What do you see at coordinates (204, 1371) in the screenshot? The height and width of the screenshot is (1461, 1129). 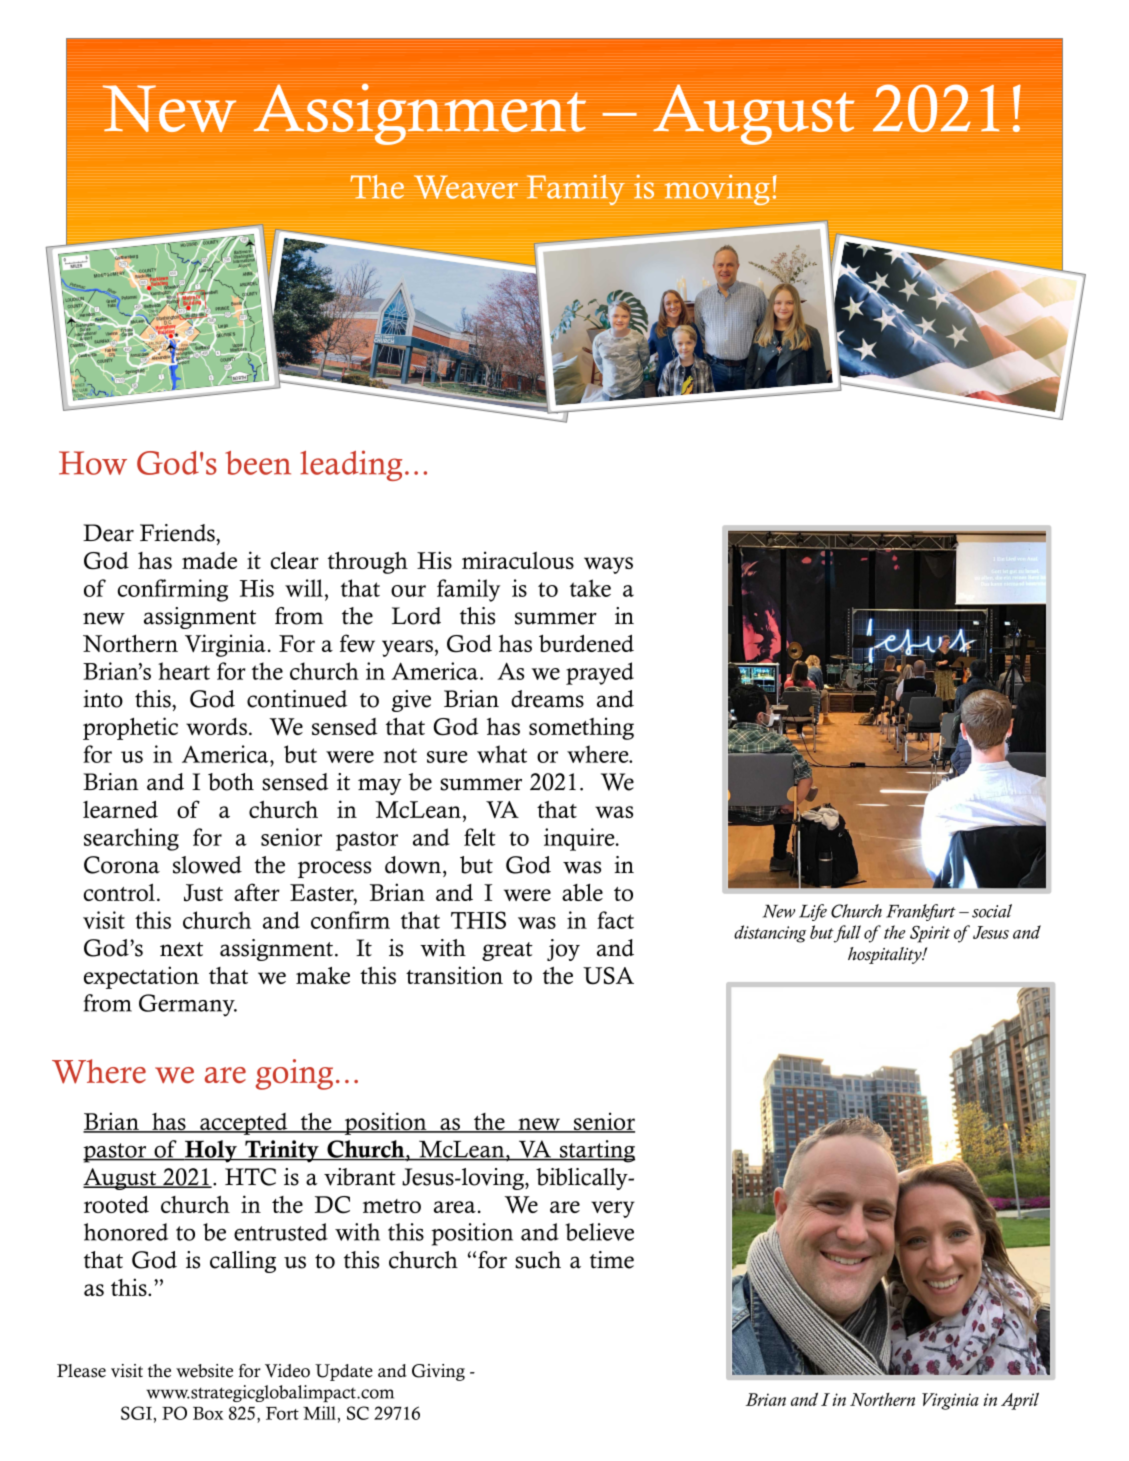 I see `website` at bounding box center [204, 1371].
